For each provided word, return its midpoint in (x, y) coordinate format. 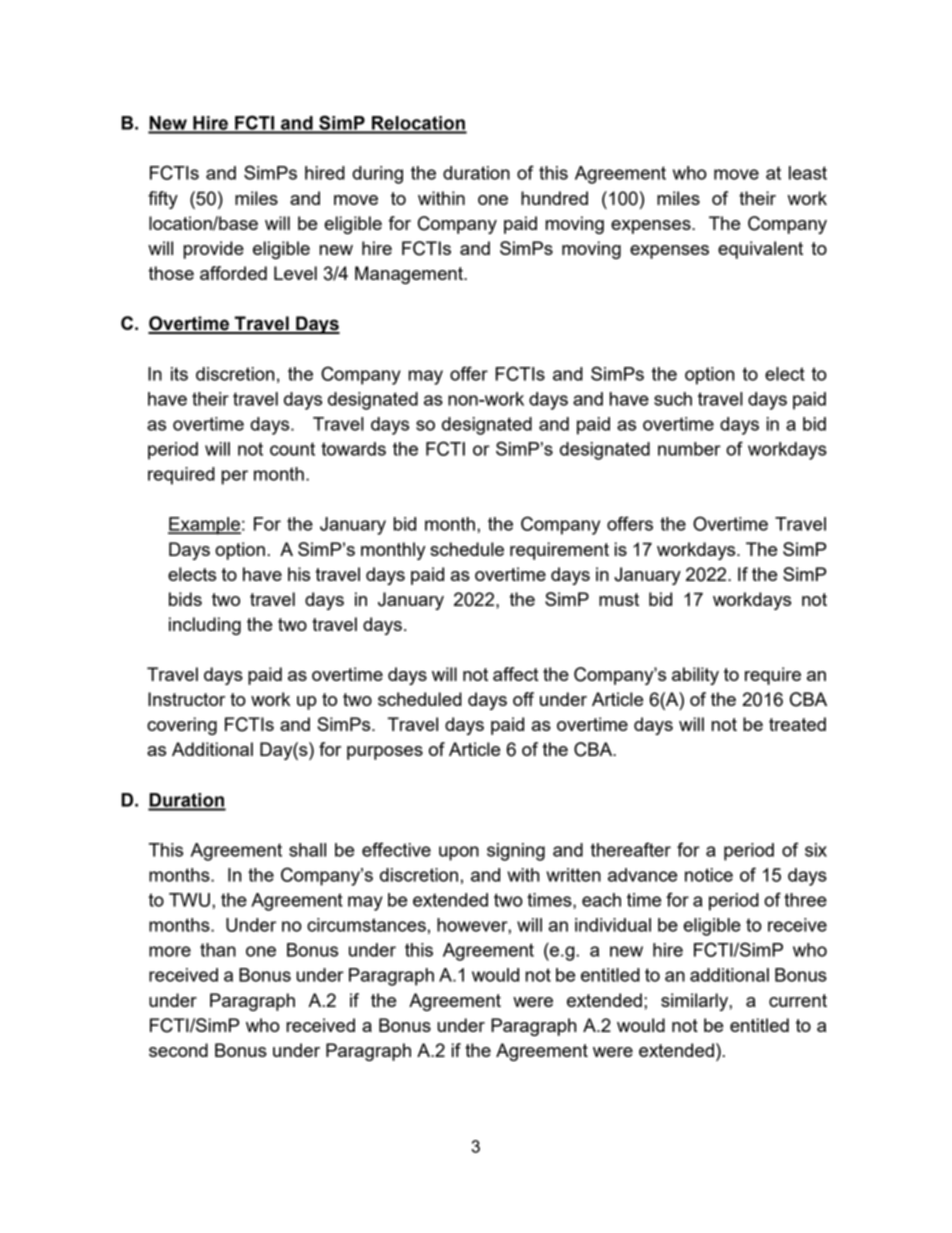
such (673, 399)
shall (307, 850)
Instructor (186, 699)
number (689, 449)
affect (516, 674)
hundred (554, 198)
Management (410, 275)
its (179, 374)
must (619, 599)
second (178, 1050)
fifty (163, 200)
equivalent (760, 250)
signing (516, 852)
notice (709, 875)
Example (204, 526)
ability (695, 676)
